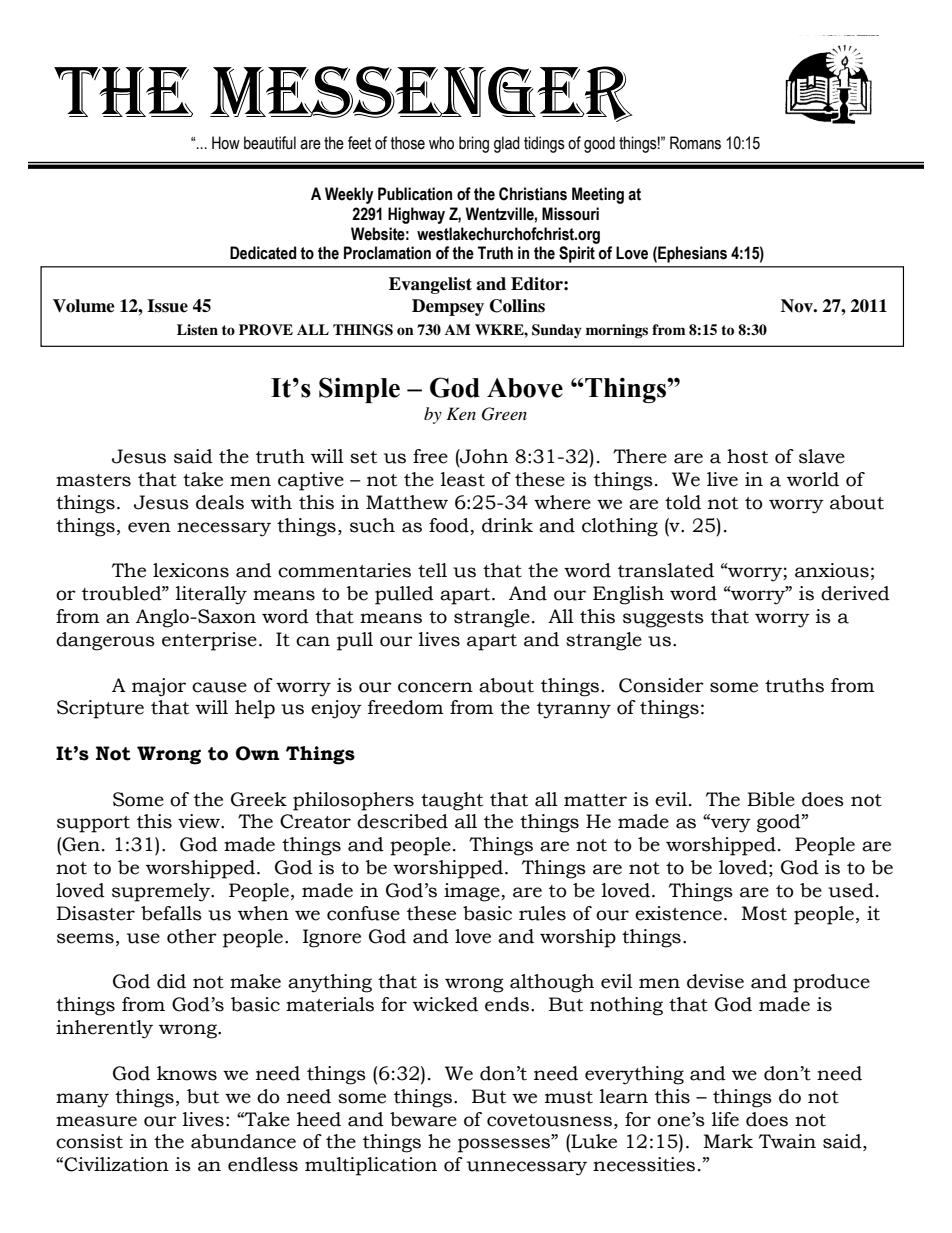  Describe the element at coordinates (813, 479) in the screenshot. I see `world` at that location.
